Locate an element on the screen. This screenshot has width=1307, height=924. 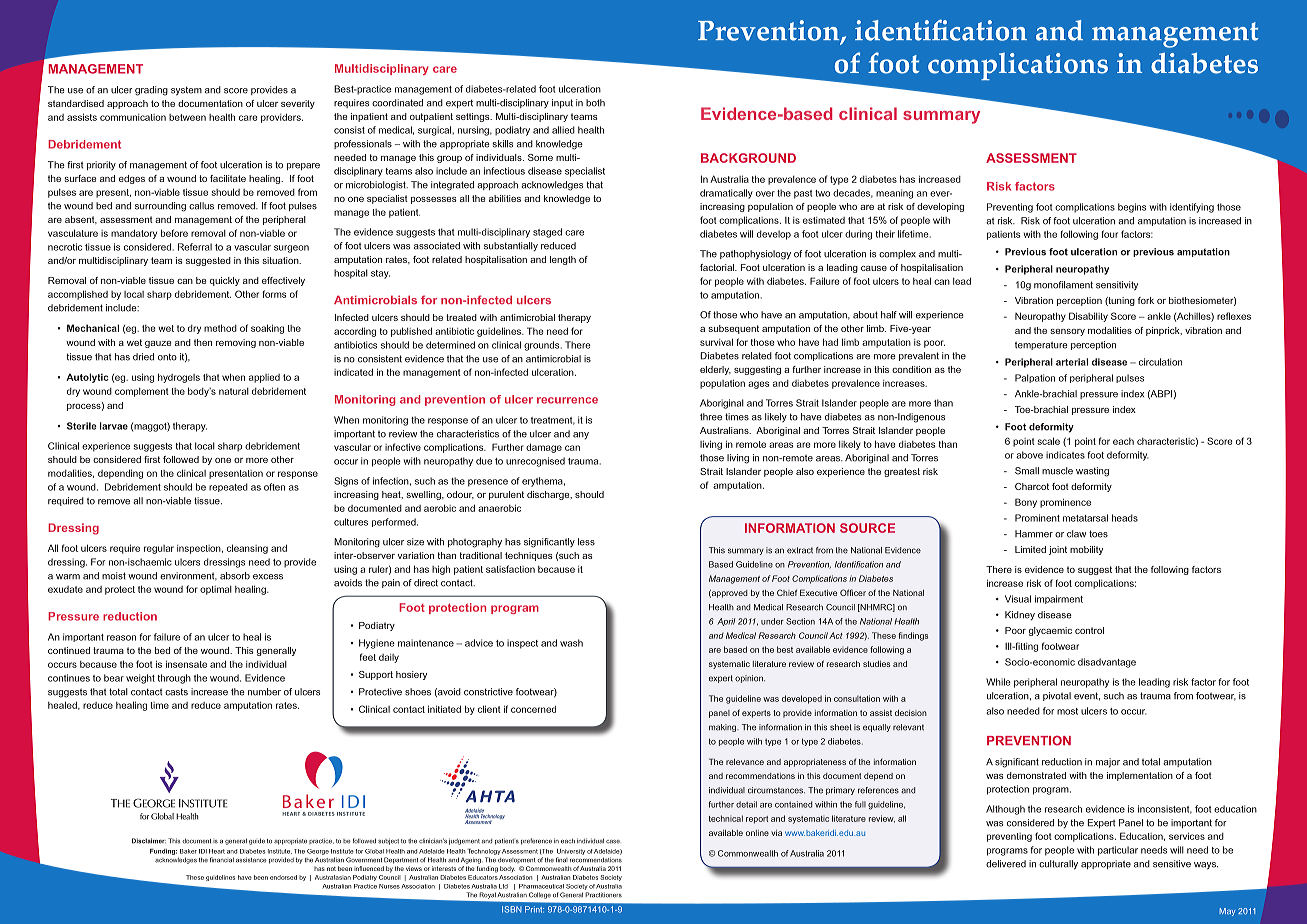
control is located at coordinates (1089, 630).
